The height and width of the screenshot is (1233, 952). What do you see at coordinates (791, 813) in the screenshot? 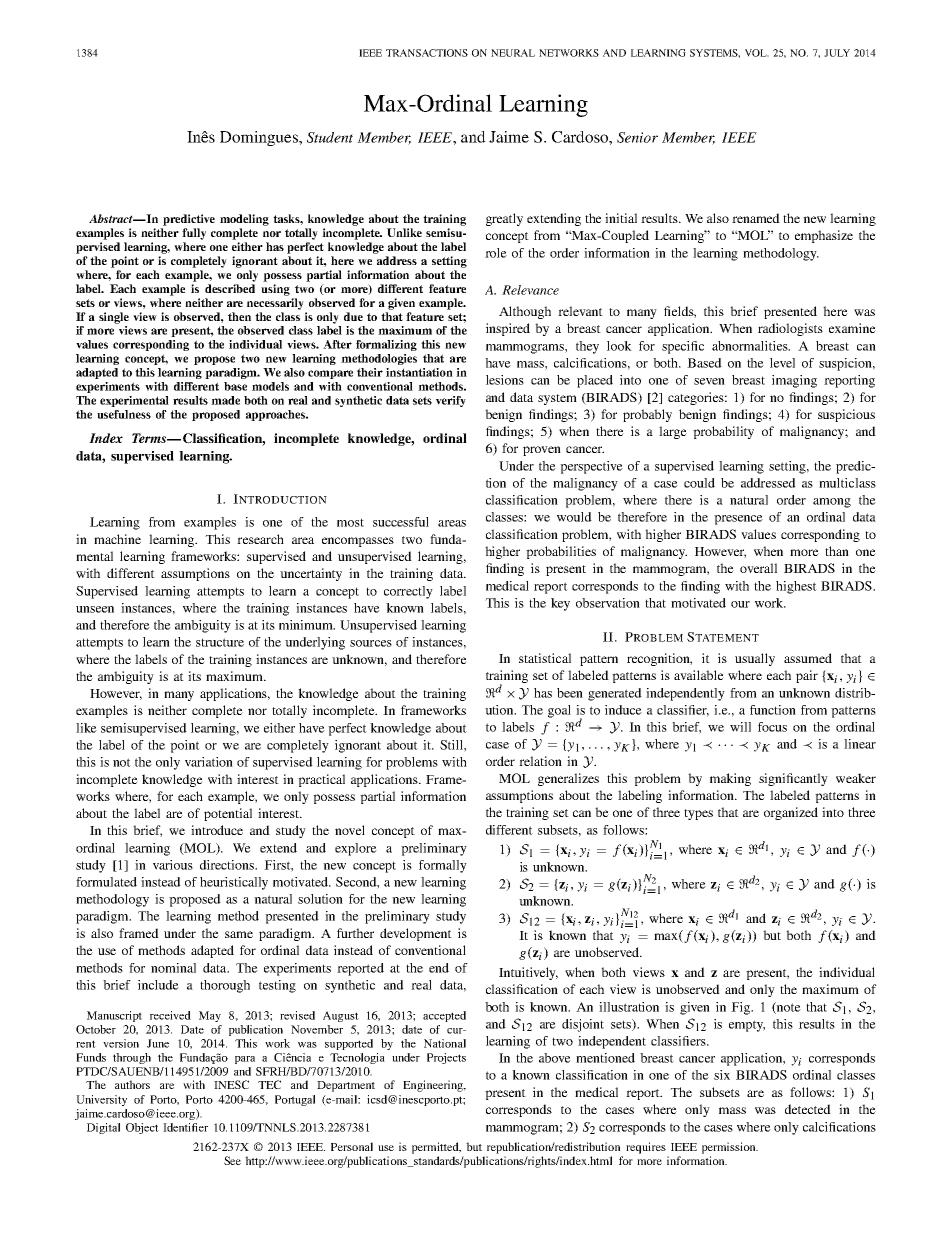
I see `organized` at bounding box center [791, 813].
